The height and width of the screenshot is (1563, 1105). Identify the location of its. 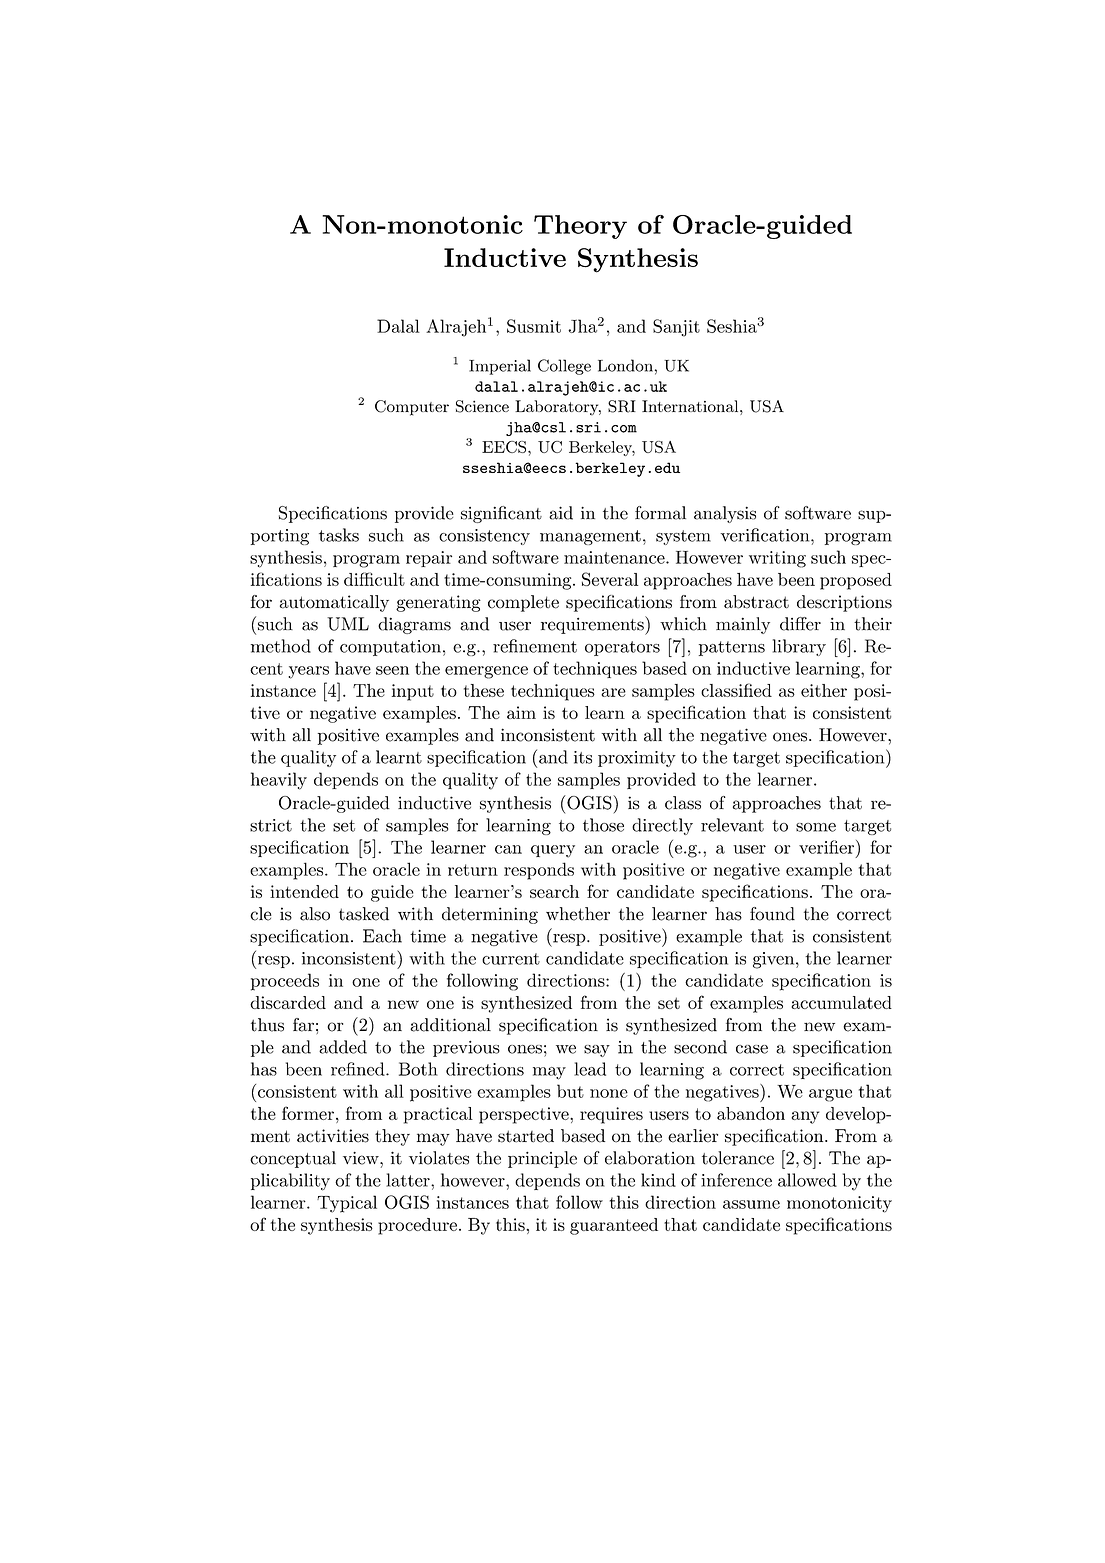
(583, 757).
